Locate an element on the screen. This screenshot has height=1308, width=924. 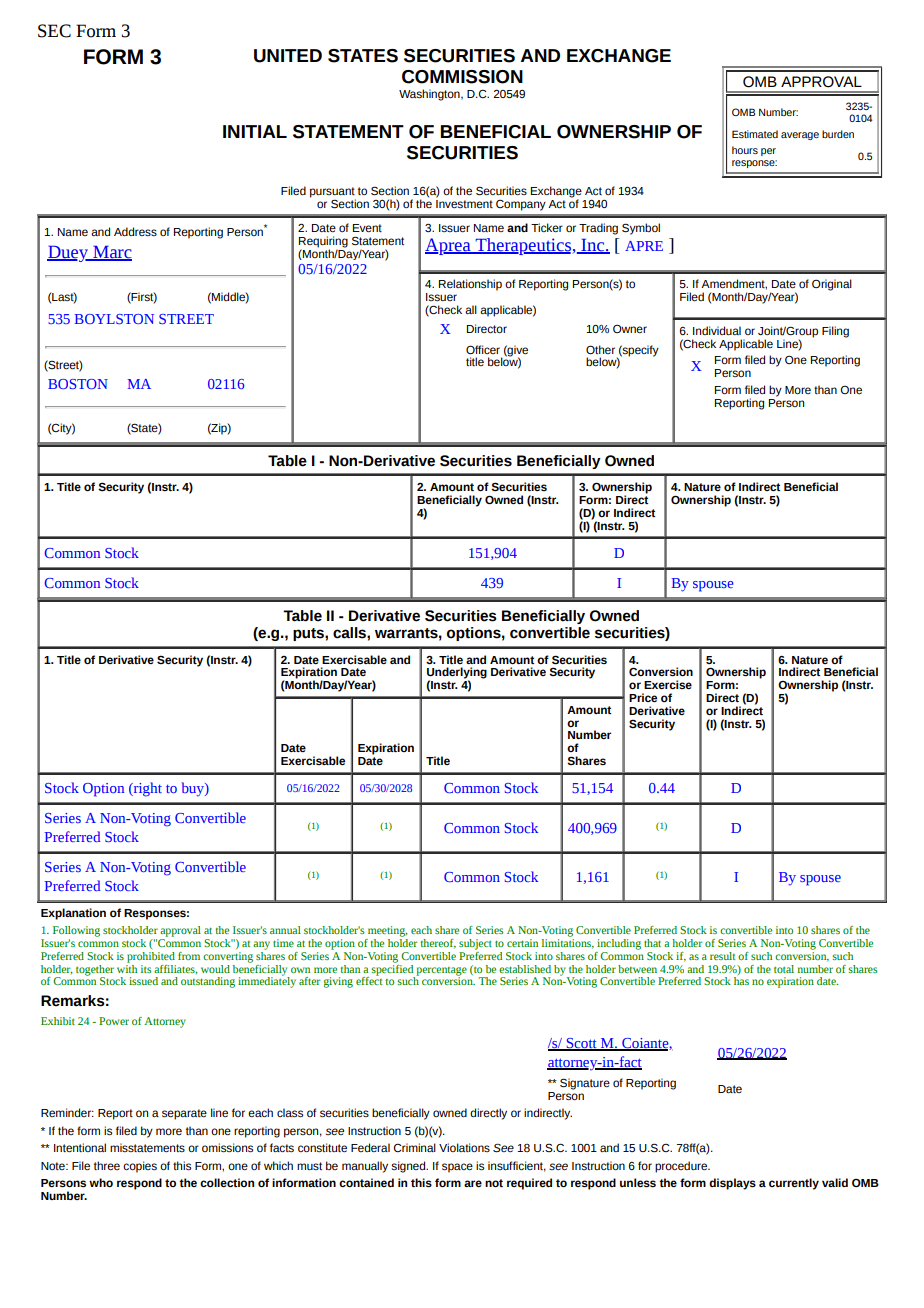
displays is located at coordinates (732, 1184).
